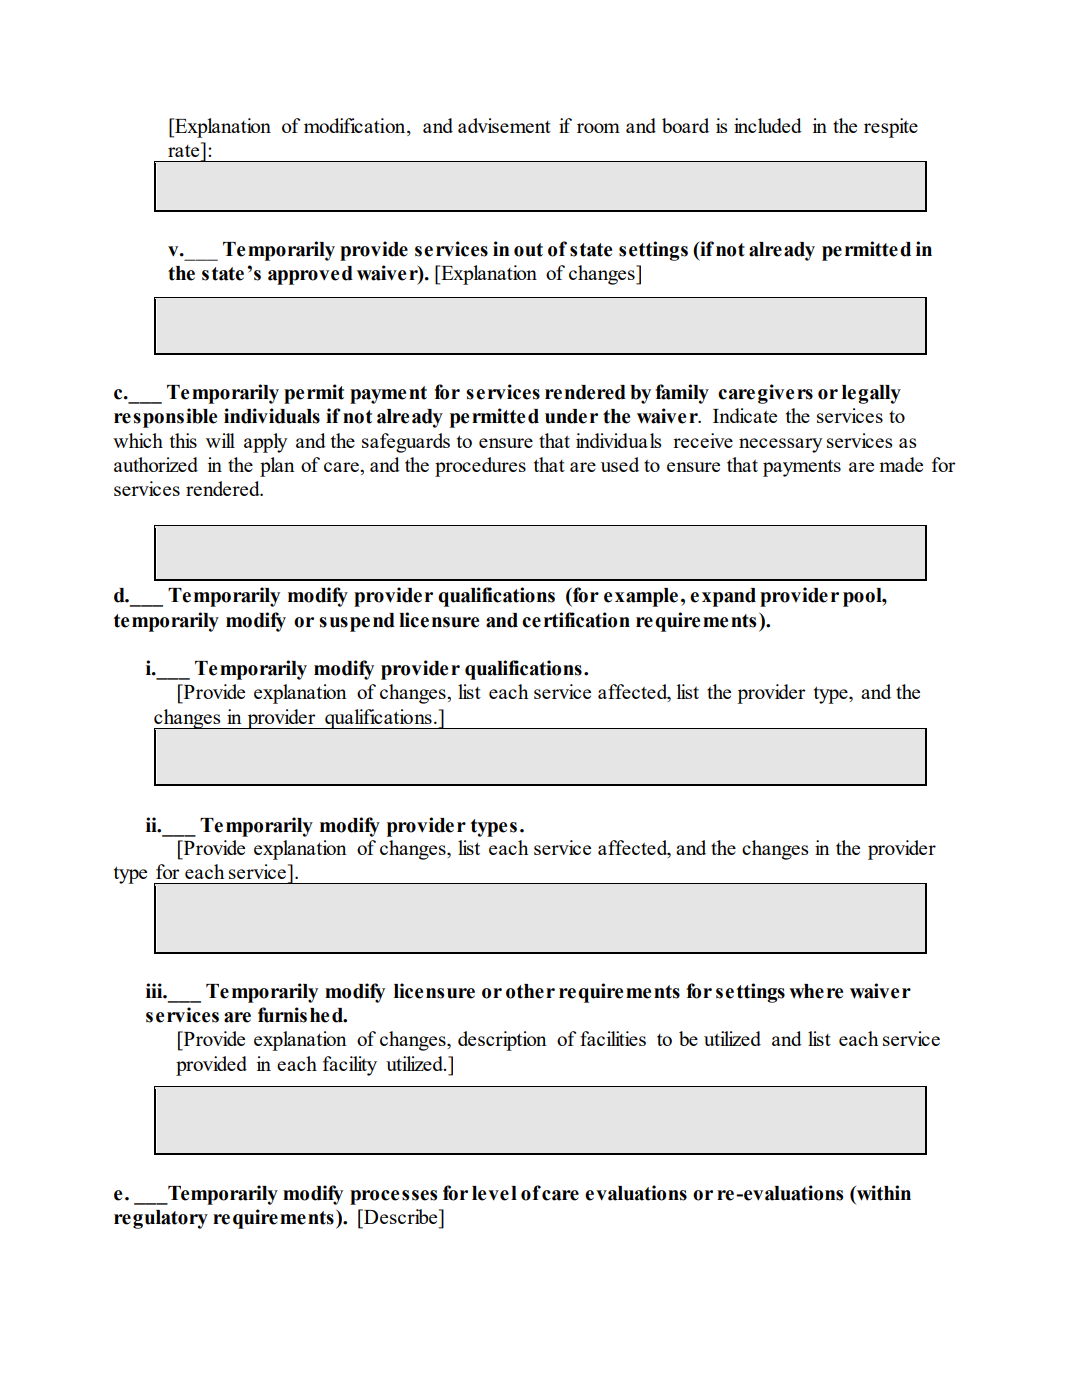 The image size is (1071, 1386). Describe the element at coordinates (613, 1038) in the screenshot. I see `facilities` at that location.
